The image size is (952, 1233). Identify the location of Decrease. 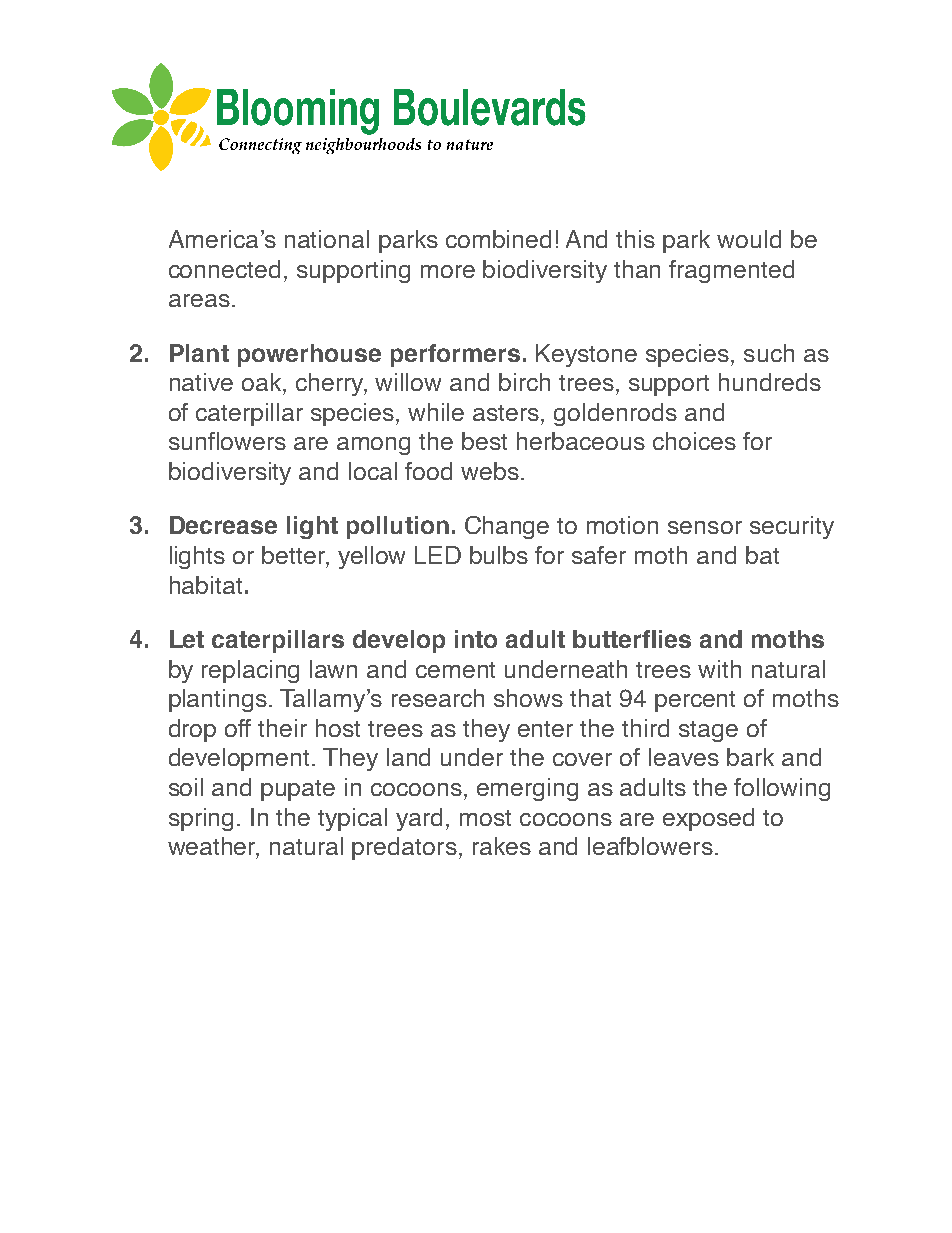
(223, 525).
